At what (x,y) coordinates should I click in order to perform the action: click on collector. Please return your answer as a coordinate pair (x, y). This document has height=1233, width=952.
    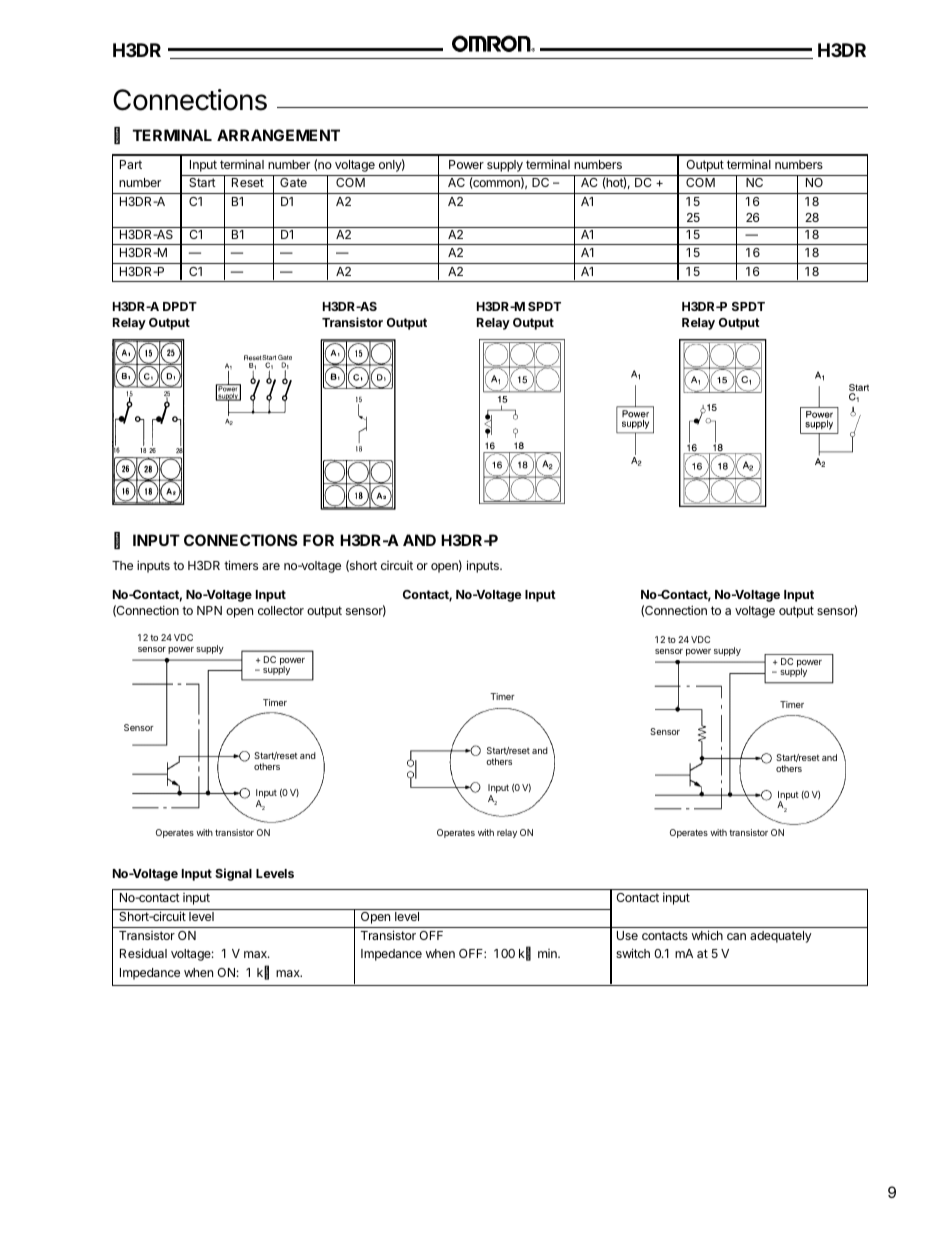
    Looking at the image, I should click on (281, 610).
